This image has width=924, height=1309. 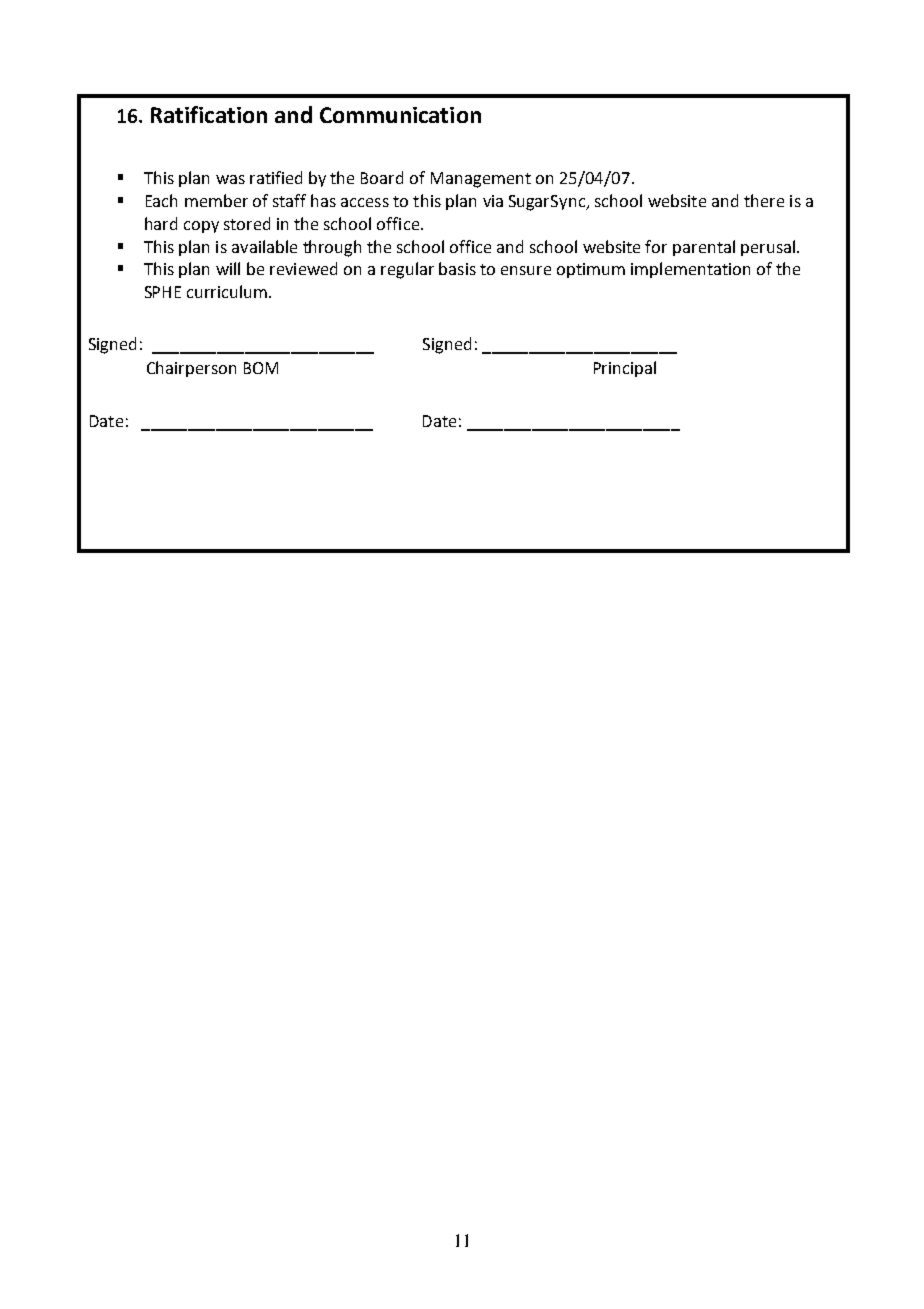 What do you see at coordinates (261, 368) in the image?
I see `BOM` at bounding box center [261, 368].
